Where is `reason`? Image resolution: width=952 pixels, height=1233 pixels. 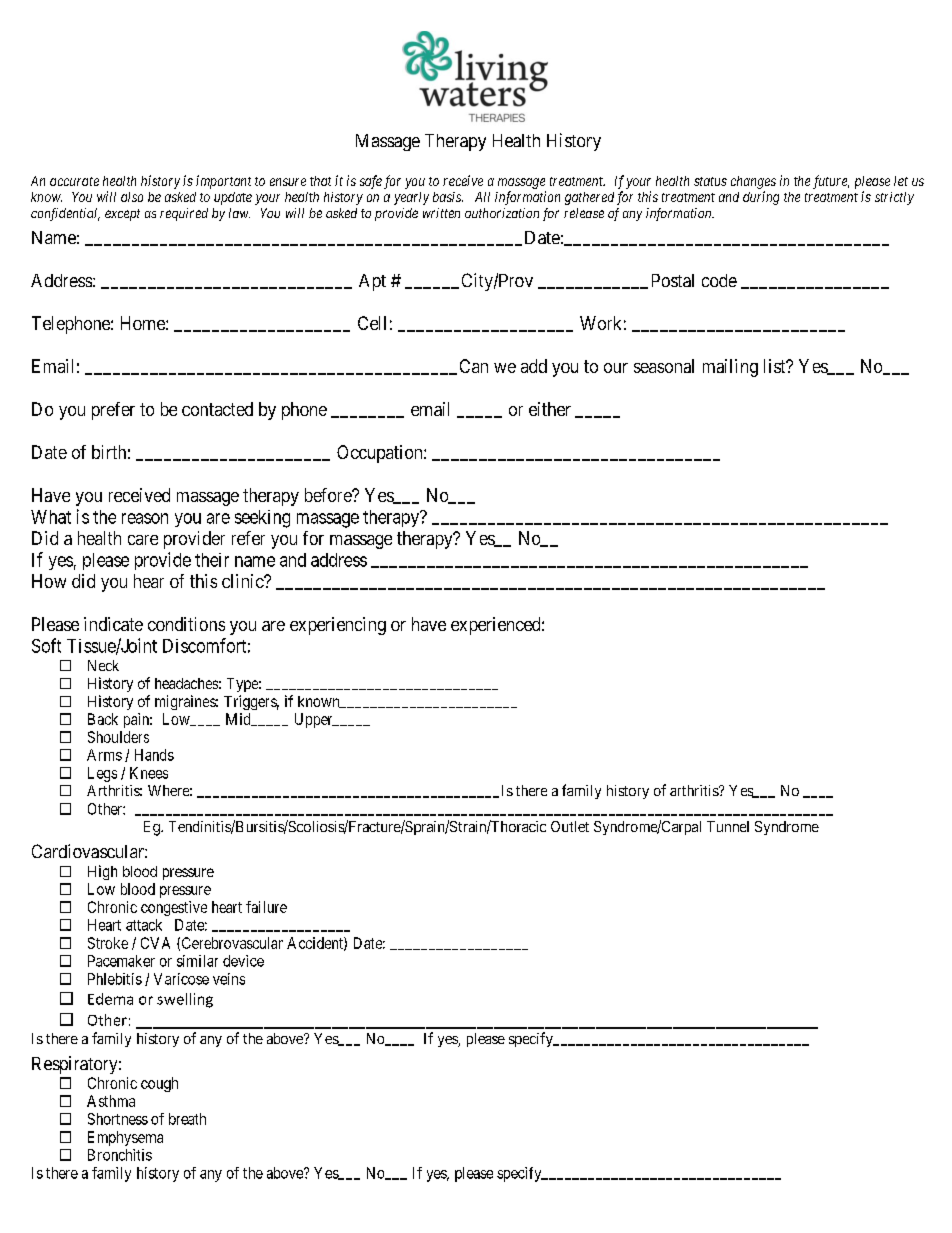
reason is located at coordinates (145, 518).
